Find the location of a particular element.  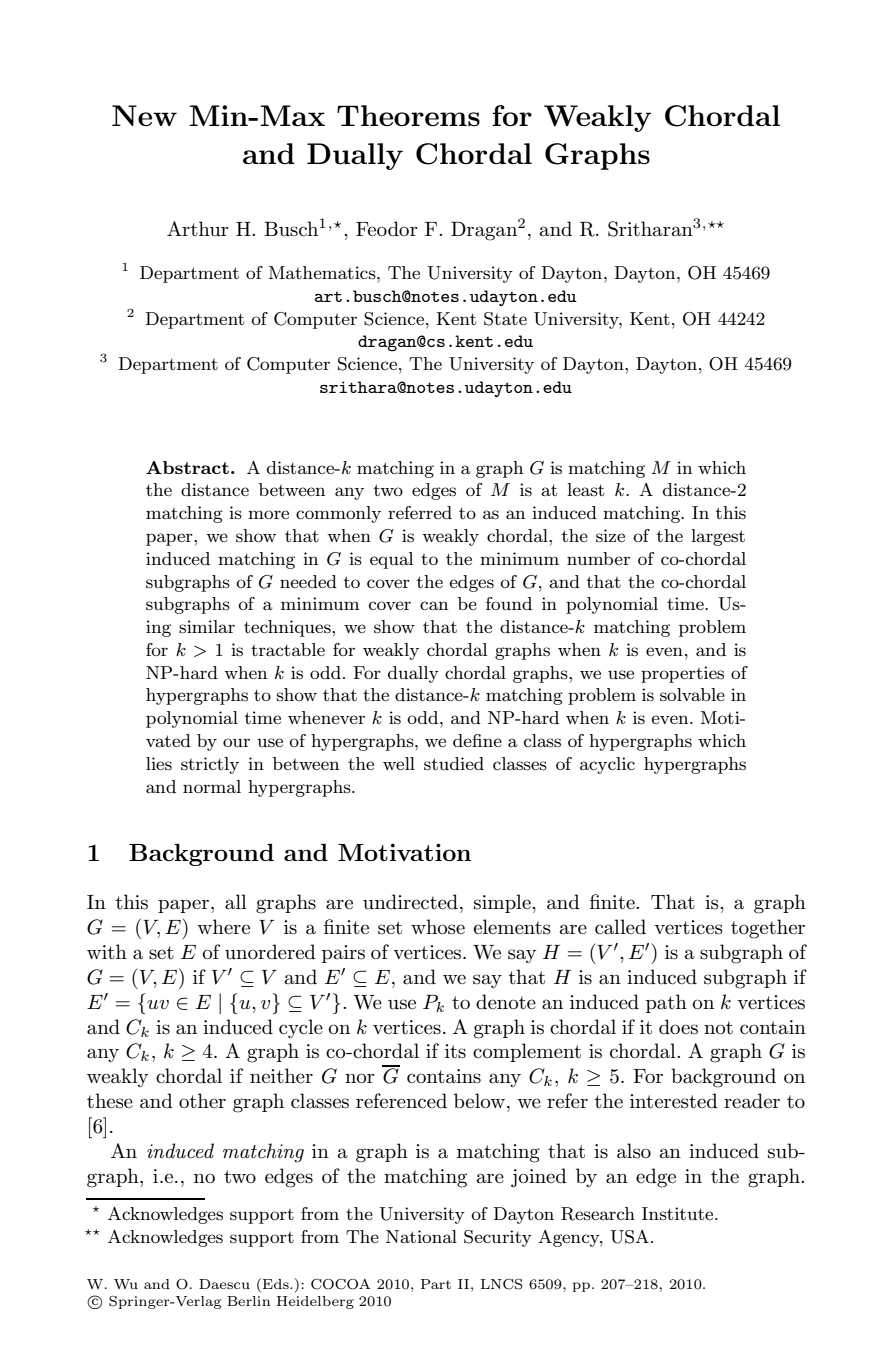

solvable is located at coordinates (692, 695).
